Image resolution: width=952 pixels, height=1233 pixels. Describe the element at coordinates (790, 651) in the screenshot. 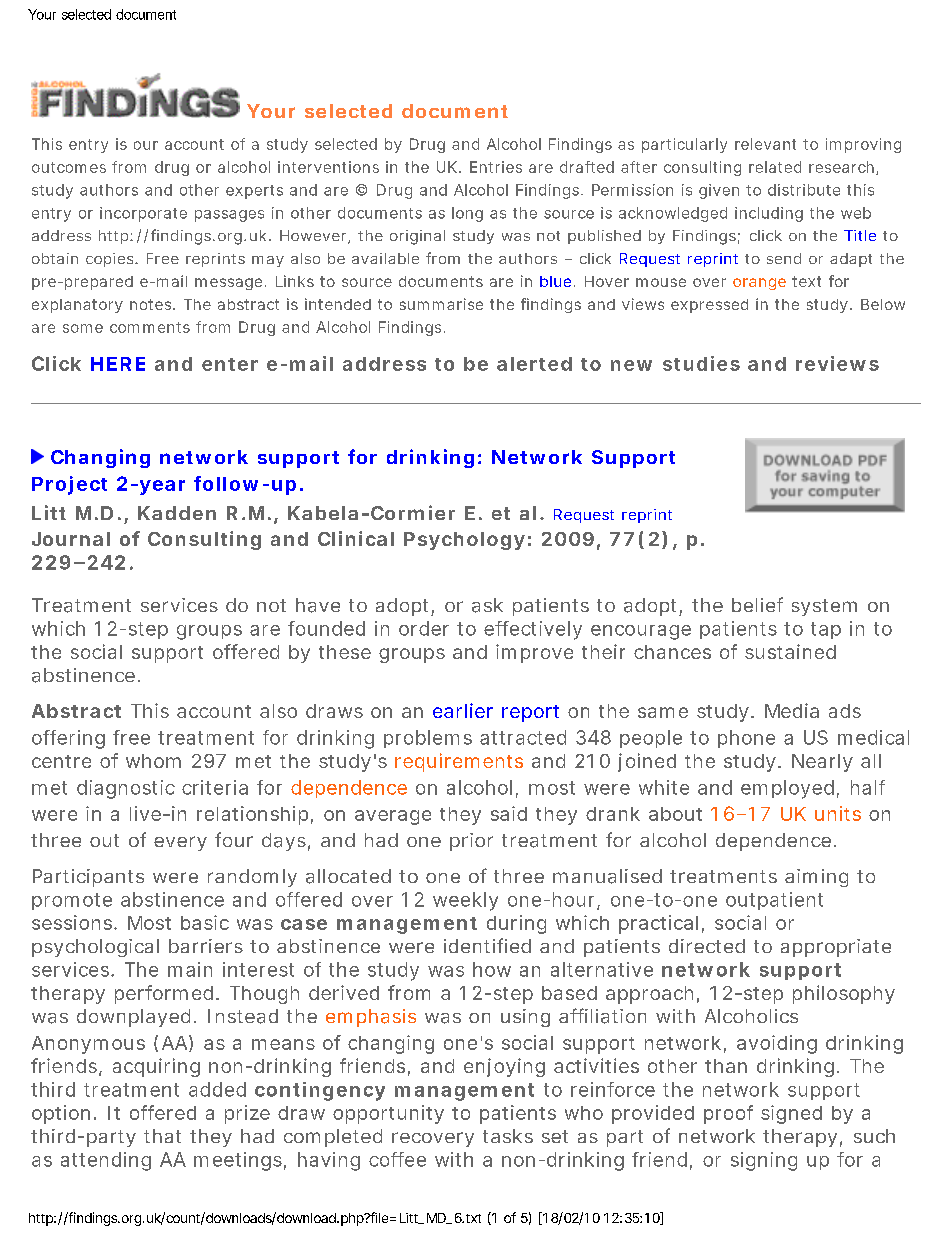

I see `sustained` at that location.
